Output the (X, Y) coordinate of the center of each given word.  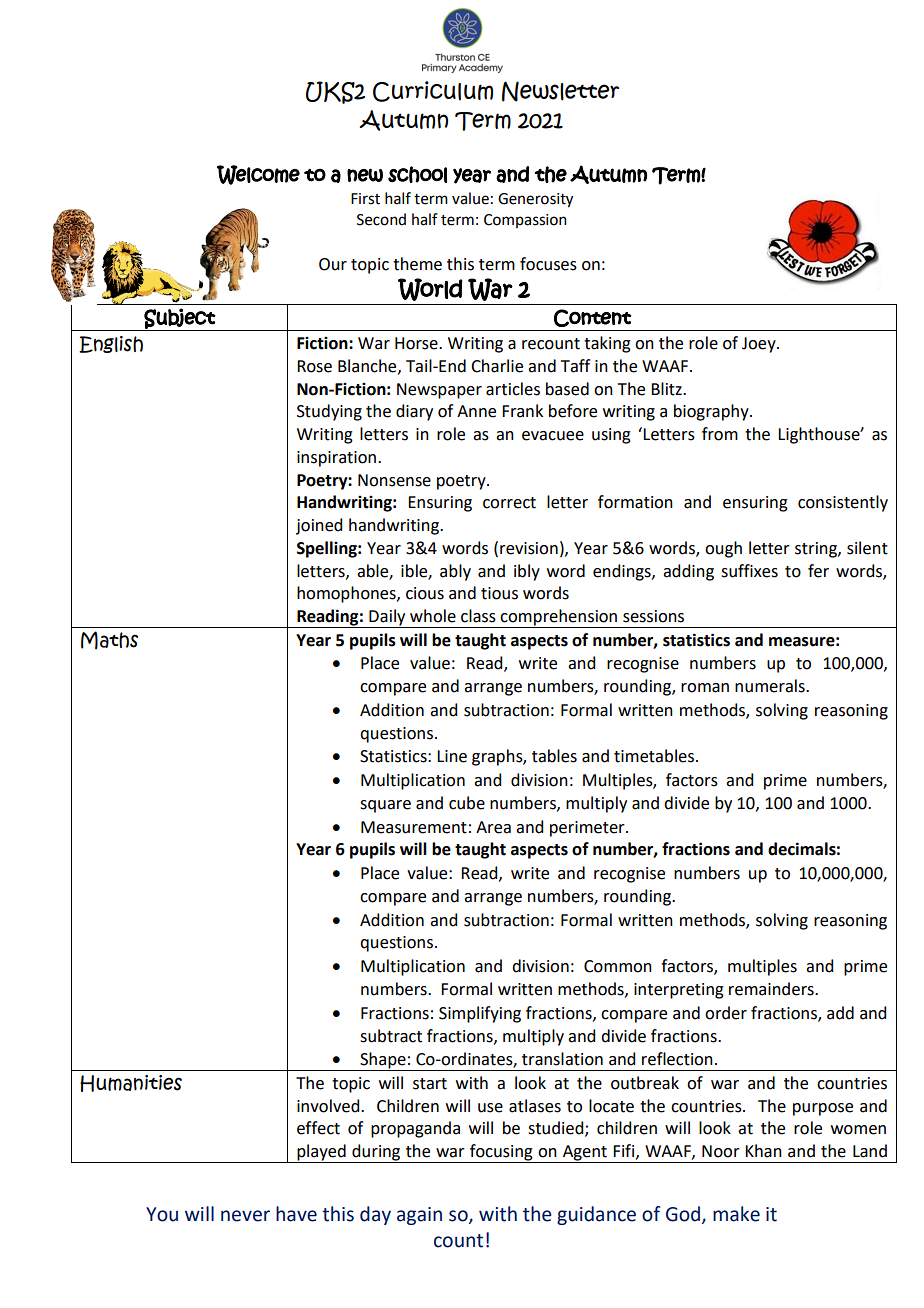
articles (513, 389)
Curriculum (433, 91)
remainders (772, 989)
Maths (109, 640)
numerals (771, 686)
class (478, 616)
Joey (760, 345)
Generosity (535, 200)
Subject (179, 319)
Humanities (131, 1083)
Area (493, 827)
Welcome (258, 175)
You (162, 1214)
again (419, 1216)
